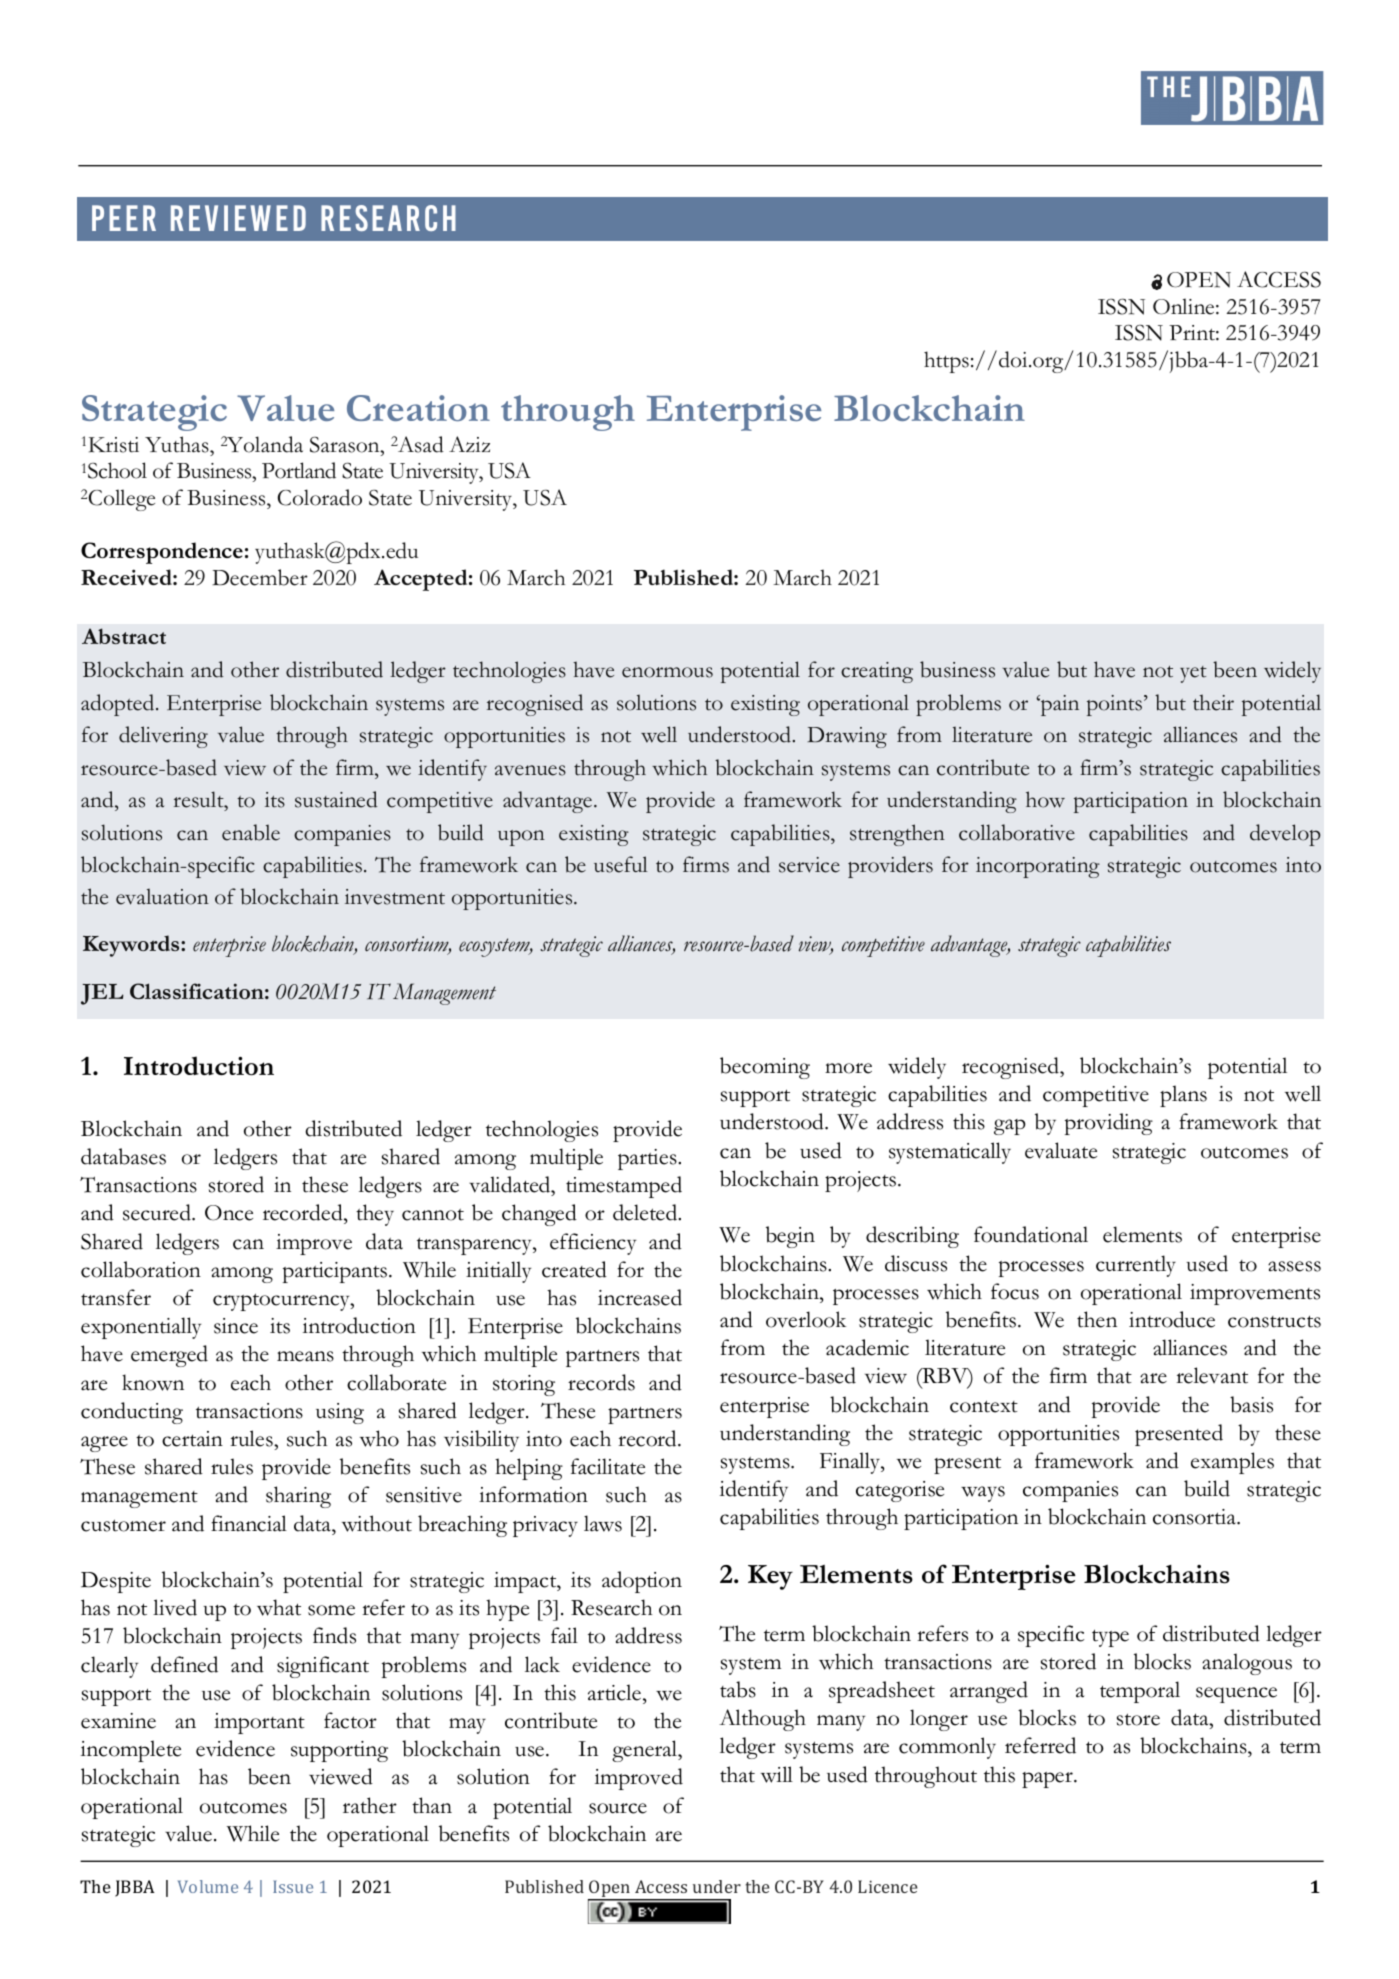 Image resolution: width=1399 pixels, height=1979 pixels. I want to click on relevant, so click(1212, 1375).
